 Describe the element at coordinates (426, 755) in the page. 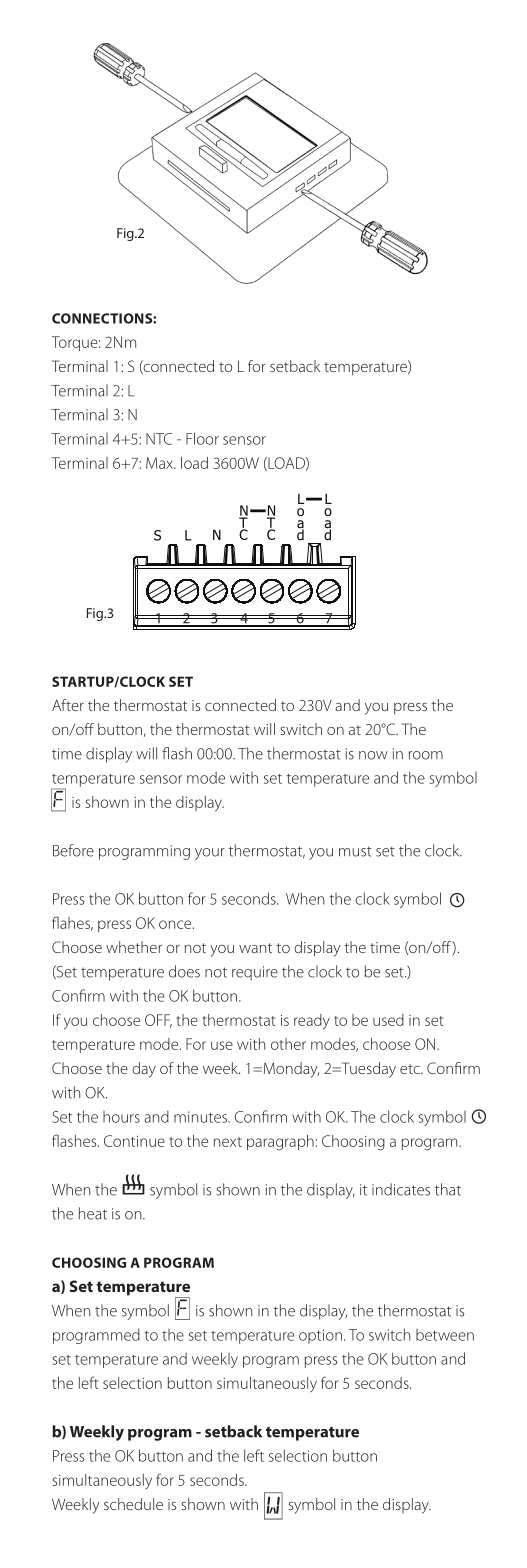

I see `room` at that location.
